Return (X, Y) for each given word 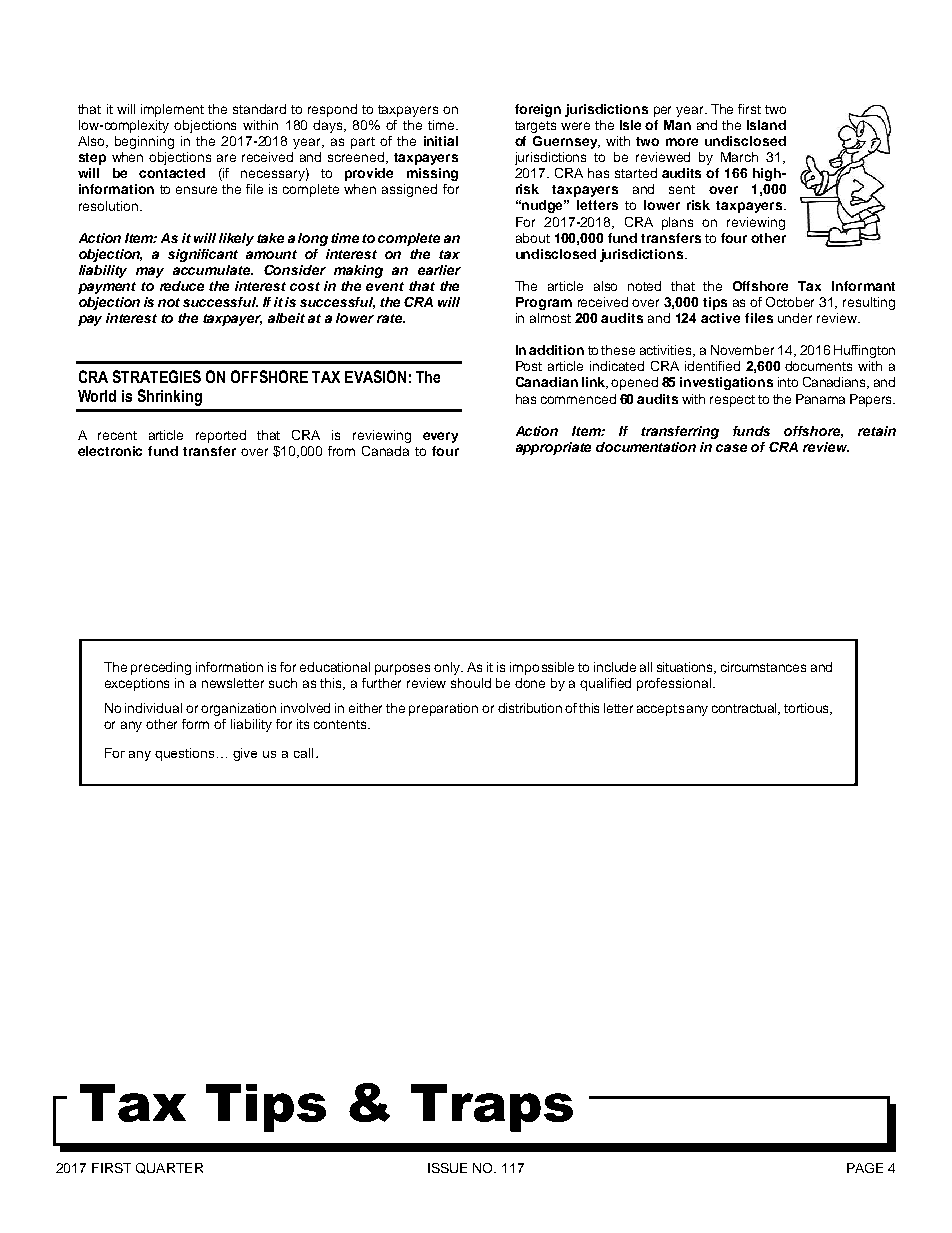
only (448, 668)
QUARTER (169, 1168)
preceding (161, 668)
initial (441, 141)
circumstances (763, 667)
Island (766, 125)
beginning (144, 142)
